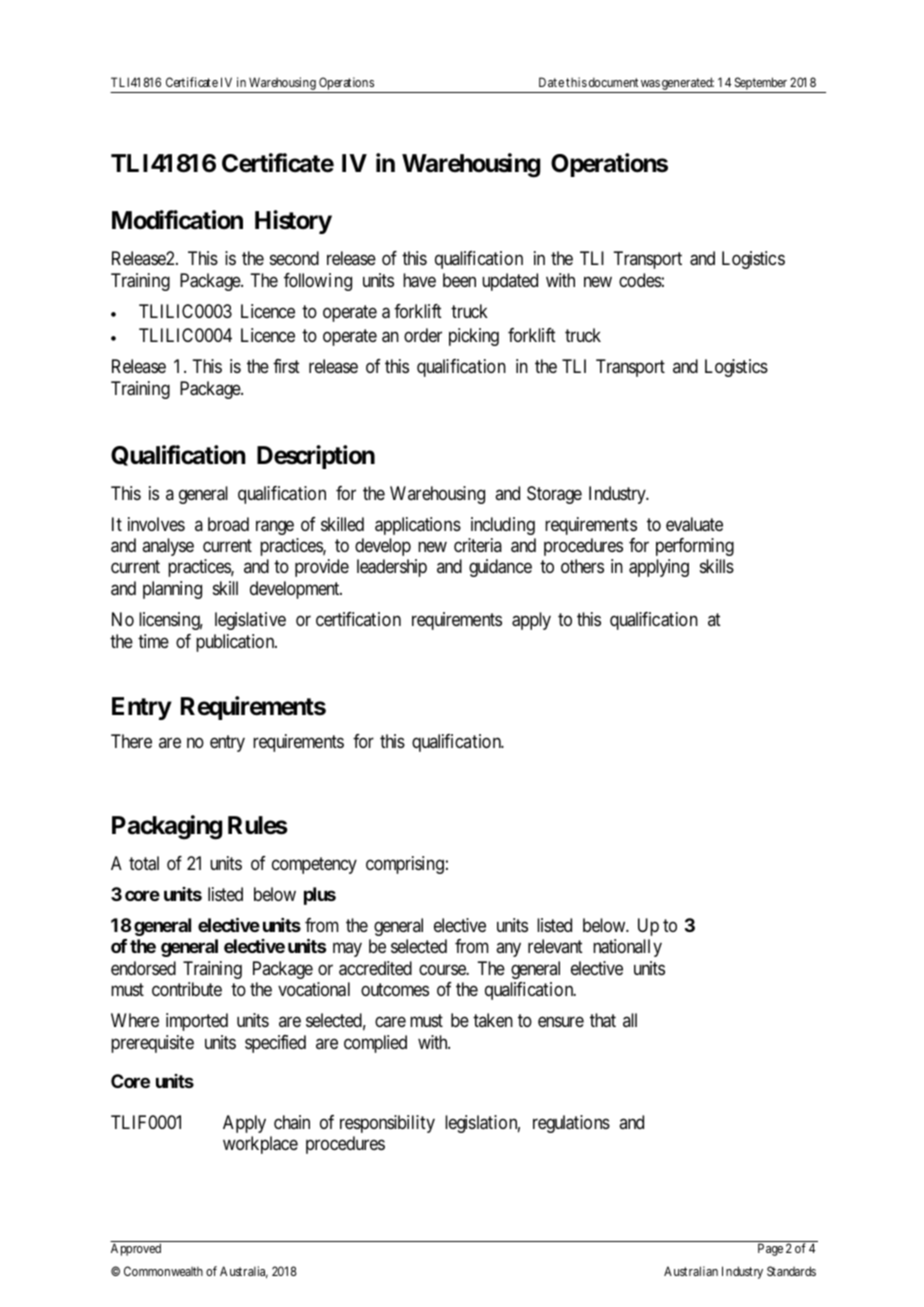  I want to click on Modification, so click(177, 220).
